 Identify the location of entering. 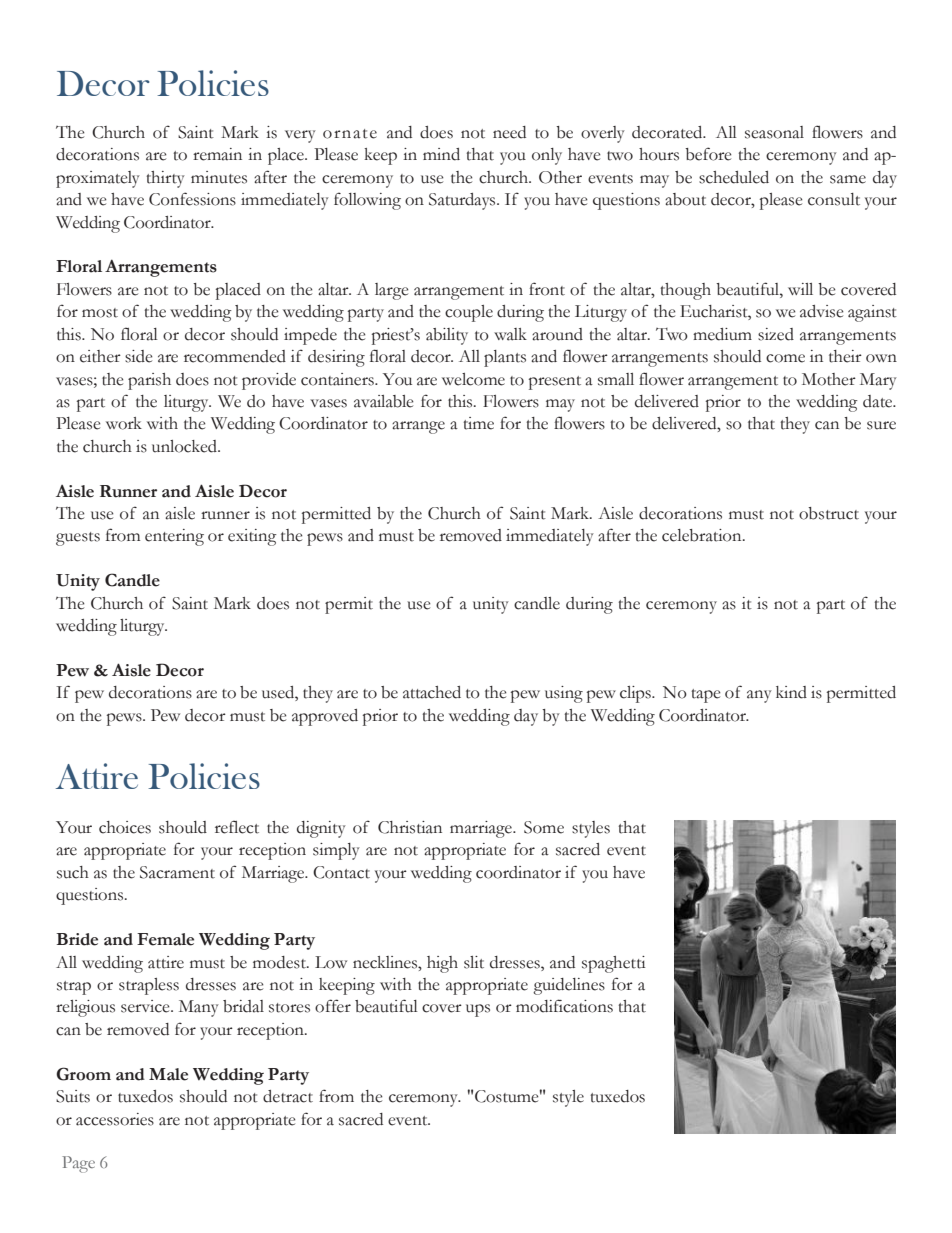
(174, 537).
